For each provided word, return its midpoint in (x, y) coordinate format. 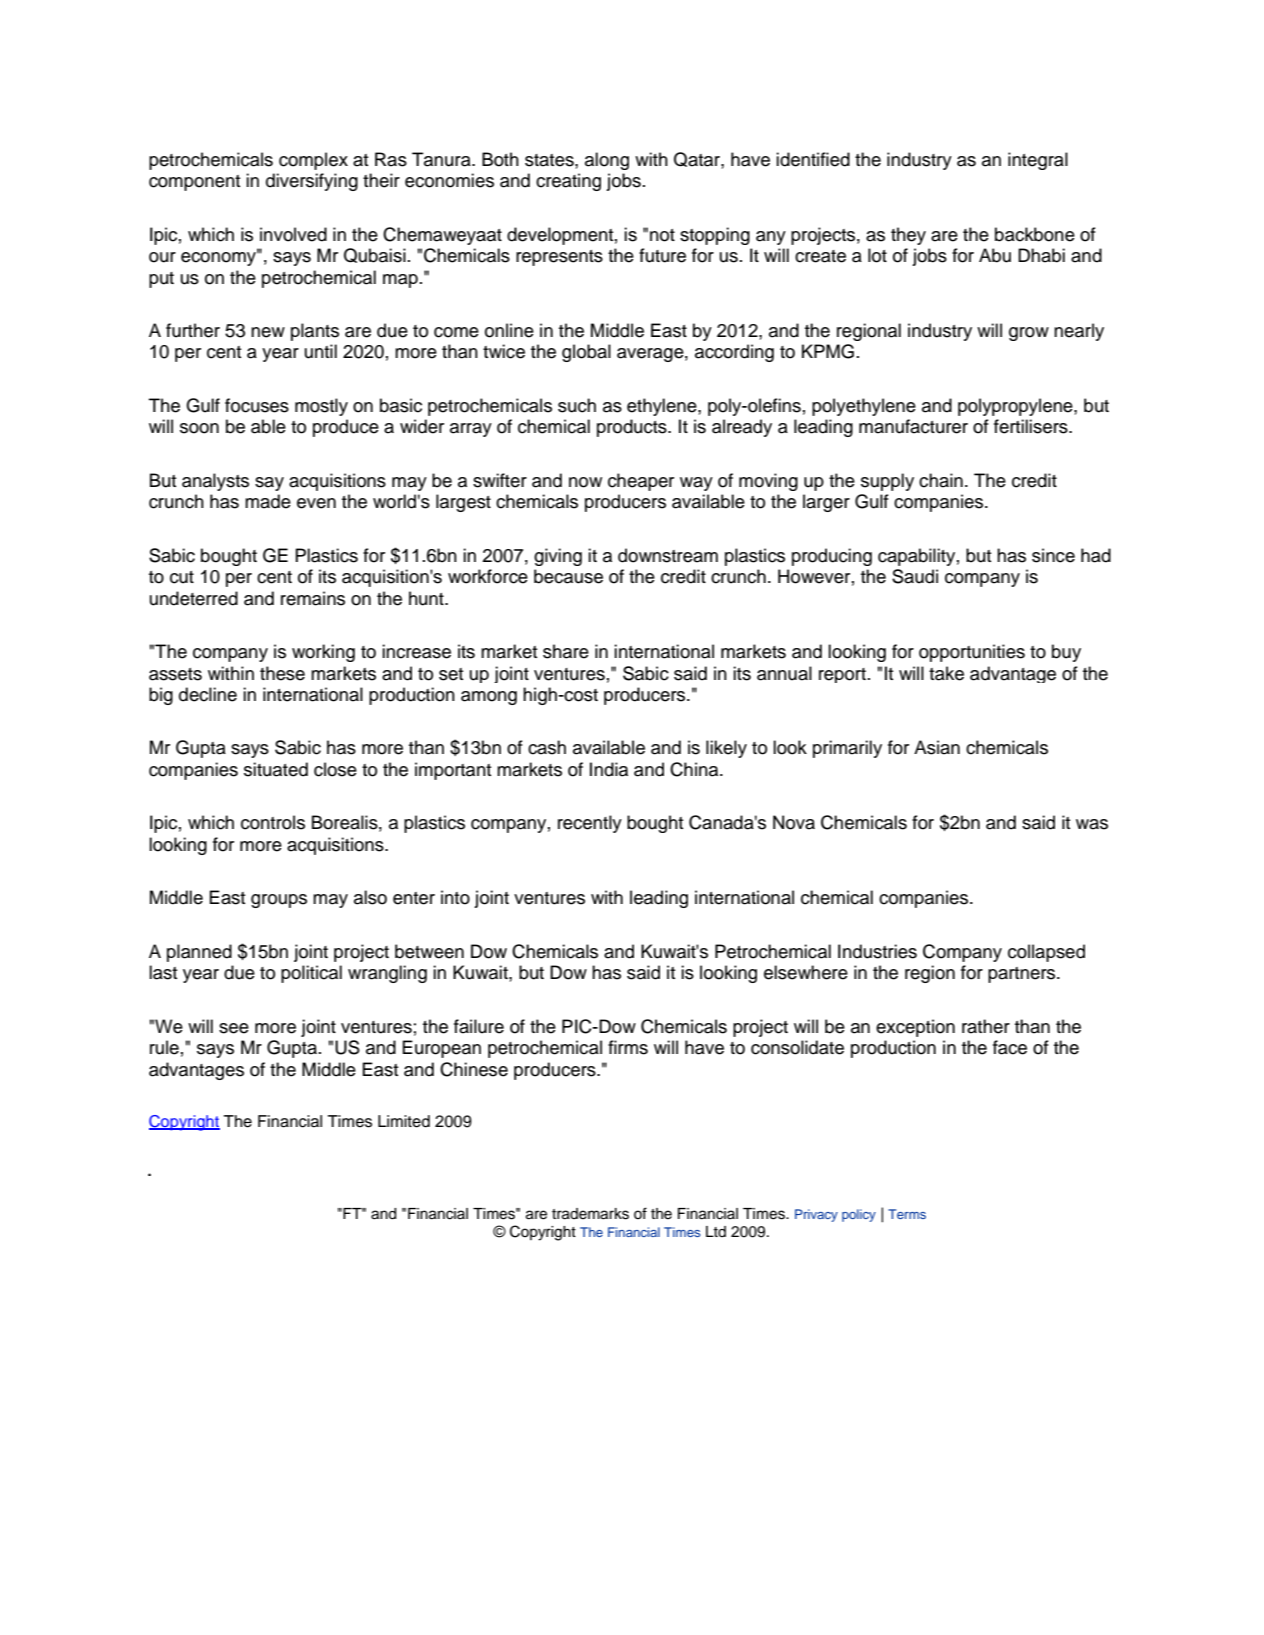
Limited (404, 1121)
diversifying (312, 182)
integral (1038, 161)
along (607, 161)
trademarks (590, 1214)
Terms (907, 1214)
